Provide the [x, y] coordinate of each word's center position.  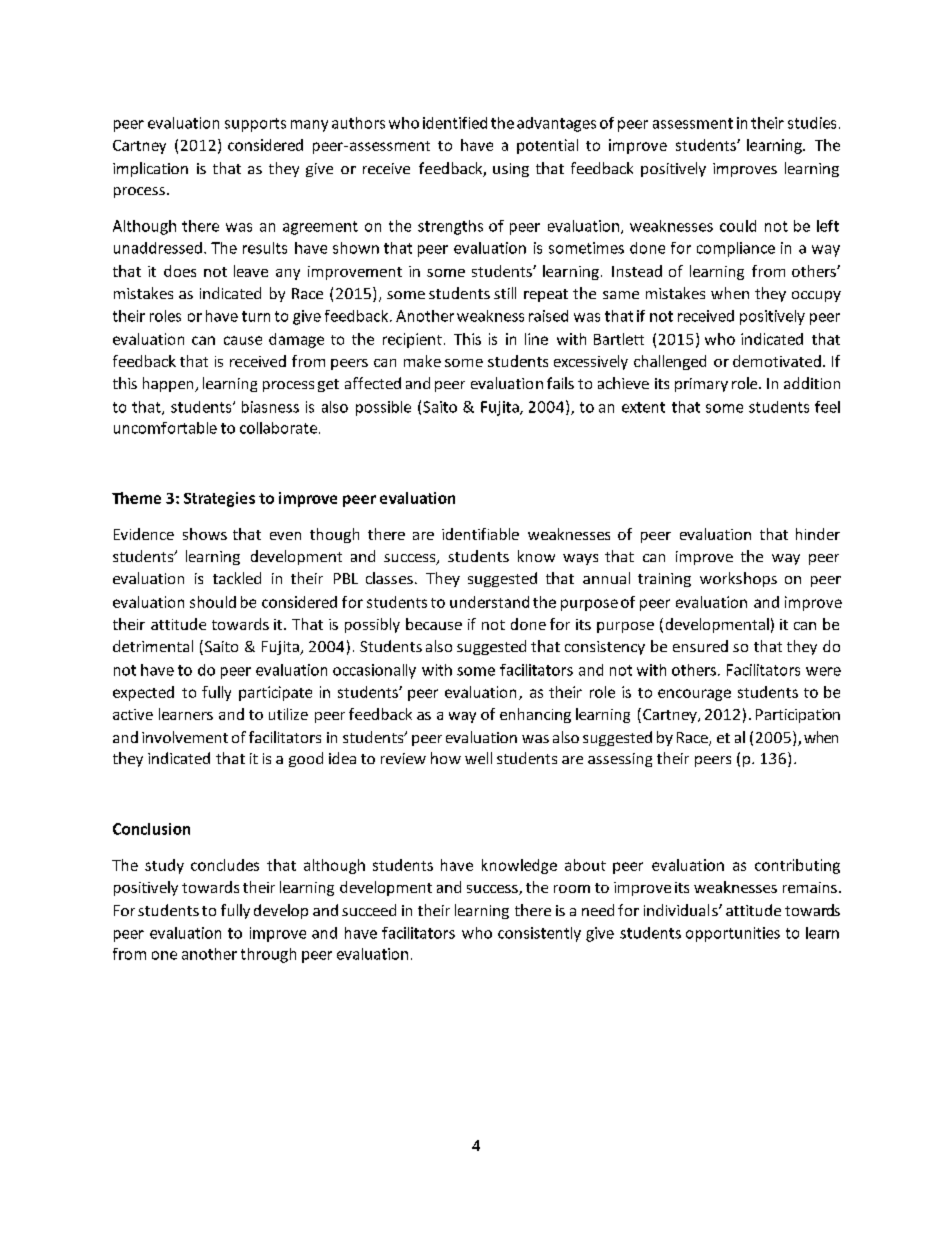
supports [255, 125]
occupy [816, 296]
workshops [738, 579]
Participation [798, 716]
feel [827, 407]
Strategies [219, 499]
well [478, 758]
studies [812, 123]
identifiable [480, 534]
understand [489, 602]
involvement [185, 737]
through [268, 955]
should [213, 602]
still [505, 293]
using [511, 170]
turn [256, 316]
